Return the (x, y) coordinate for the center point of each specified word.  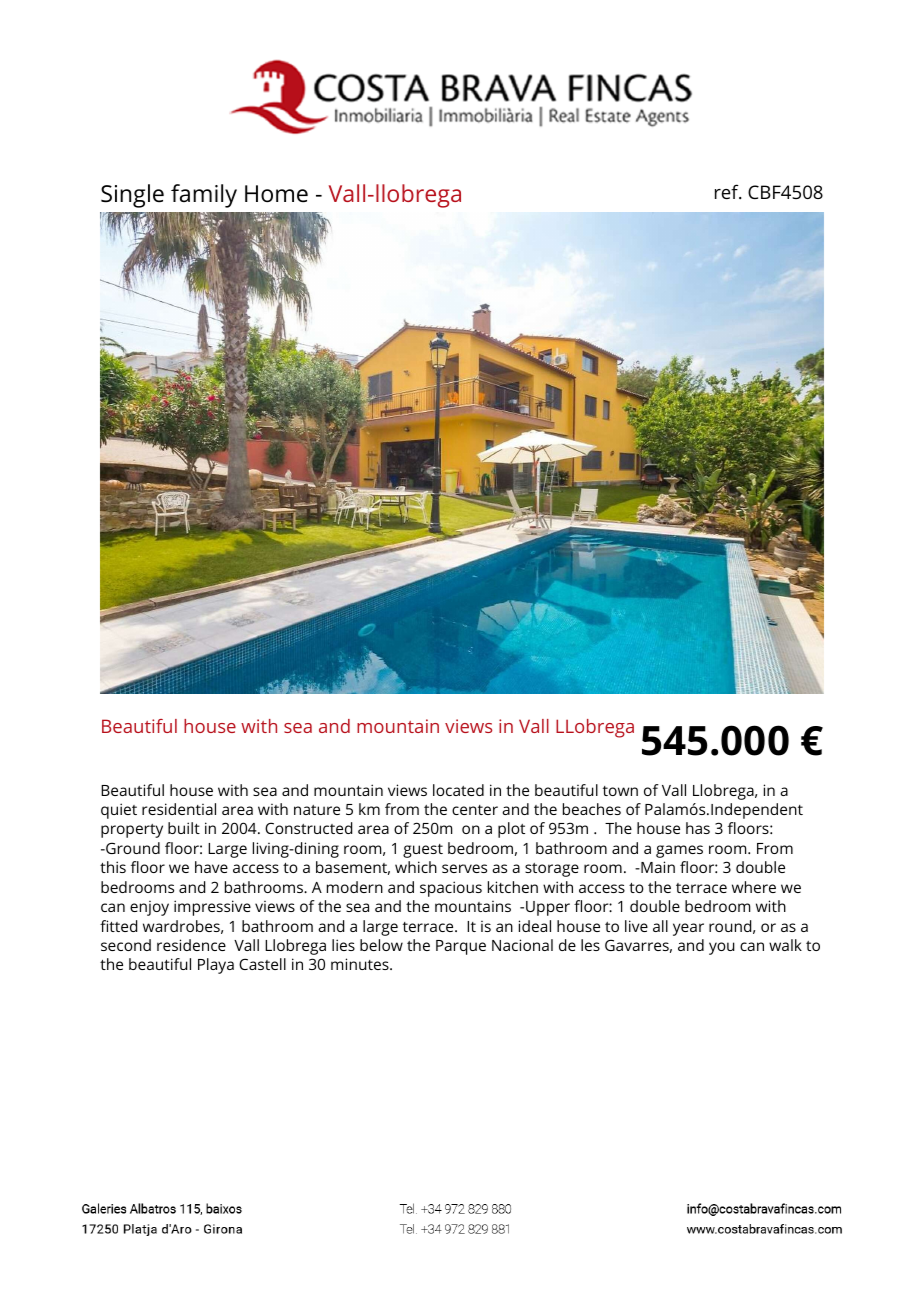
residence (191, 945)
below (381, 945)
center (475, 810)
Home (276, 194)
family (204, 196)
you (722, 948)
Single (132, 196)
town (620, 791)
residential (179, 809)
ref (728, 191)
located (458, 790)
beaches (592, 809)
